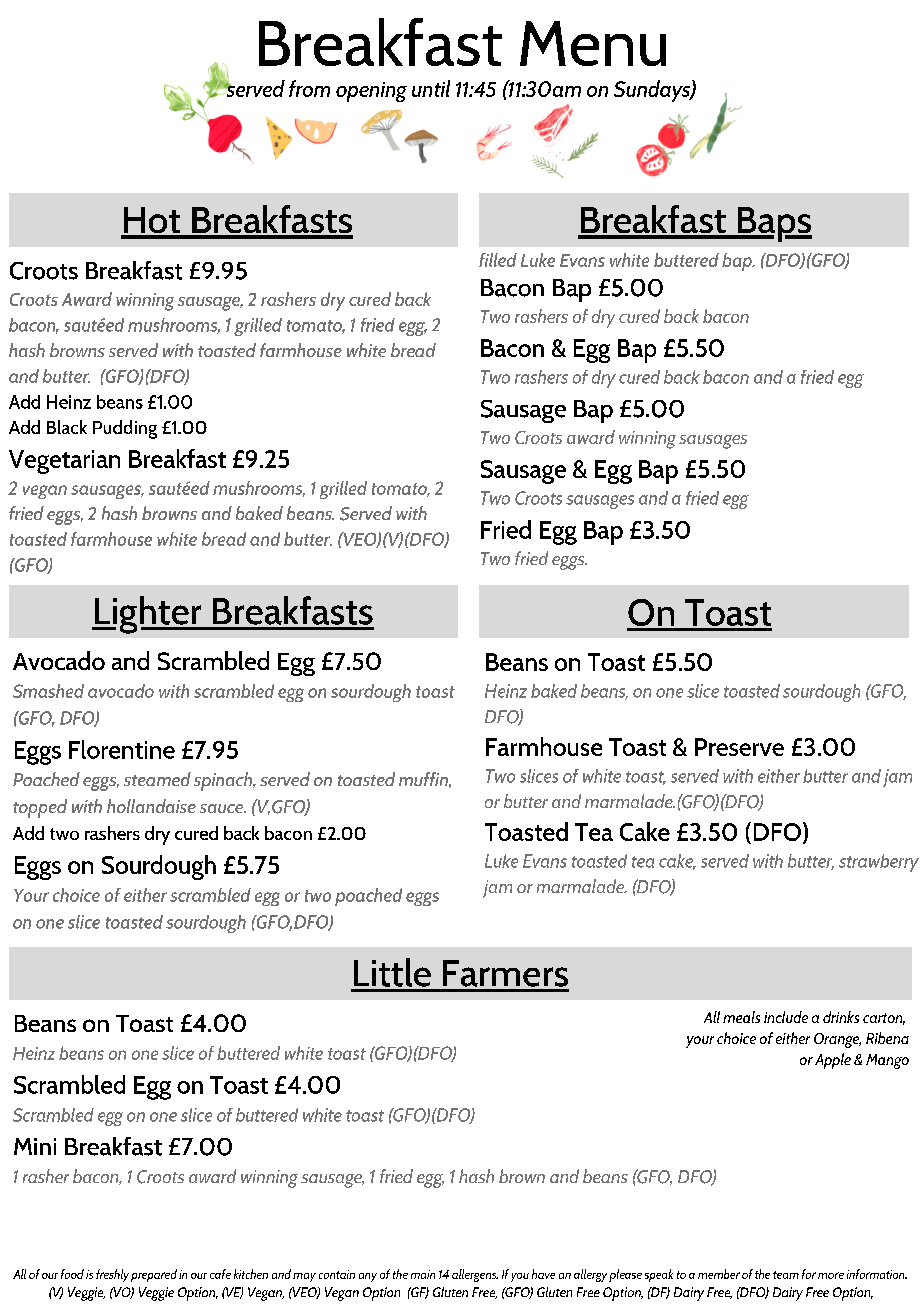 This page has height=1309, width=924. I want to click on allergens, so click(475, 1275).
